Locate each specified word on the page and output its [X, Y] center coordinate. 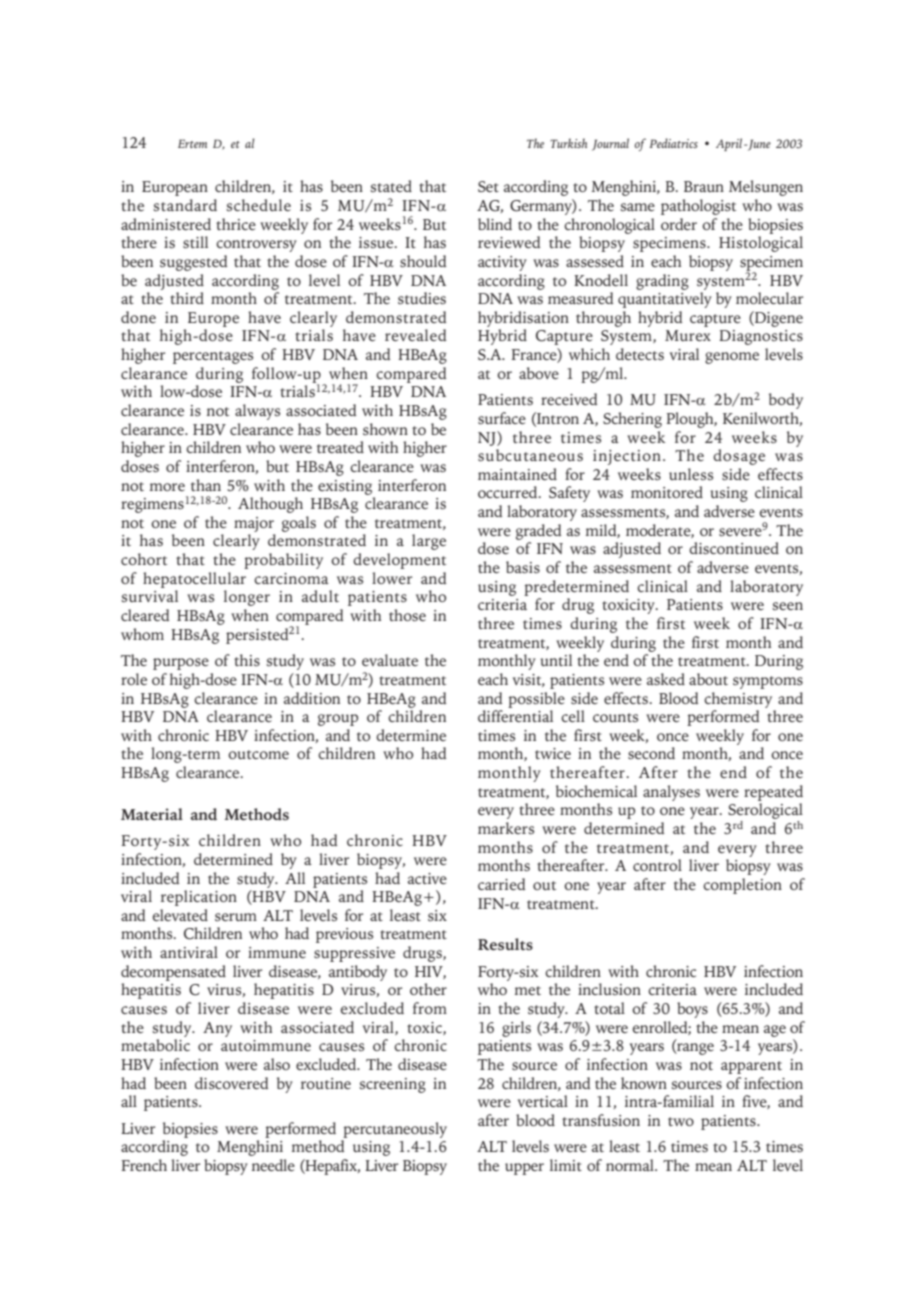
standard [185, 205]
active [427, 878]
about [708, 679]
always [257, 412]
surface [502, 418]
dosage [739, 457]
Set [488, 186]
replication [199, 898]
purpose [181, 664]
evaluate [390, 660]
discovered [232, 1083]
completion [742, 886]
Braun [704, 186]
